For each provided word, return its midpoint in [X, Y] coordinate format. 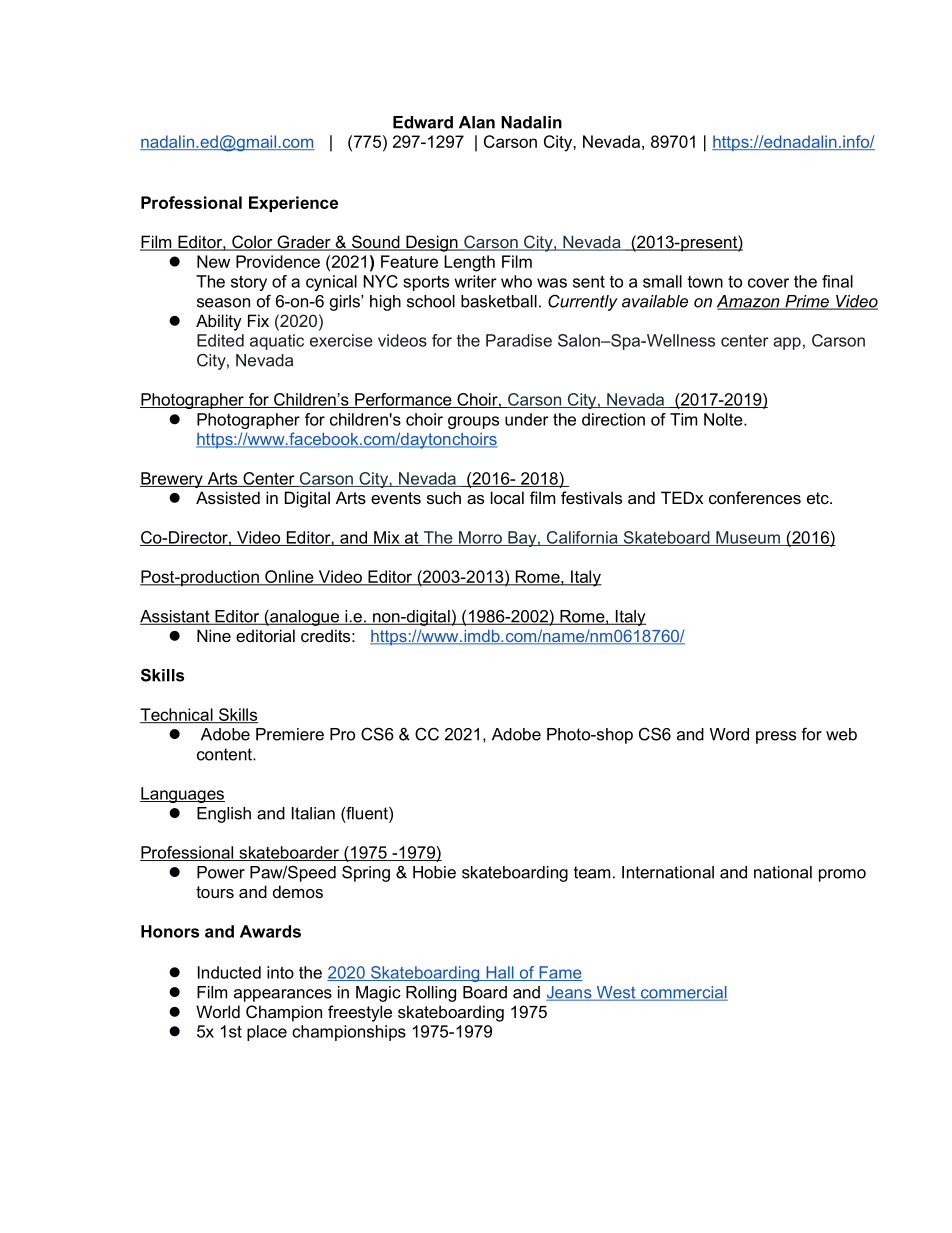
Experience [293, 204]
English [224, 815]
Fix [258, 320]
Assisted [228, 497]
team [592, 872]
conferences [755, 497]
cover [768, 283]
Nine [214, 635]
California [582, 538]
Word [729, 734]
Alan [477, 122]
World [218, 1011]
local [507, 497]
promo [842, 875]
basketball [499, 301]
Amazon [749, 302]
